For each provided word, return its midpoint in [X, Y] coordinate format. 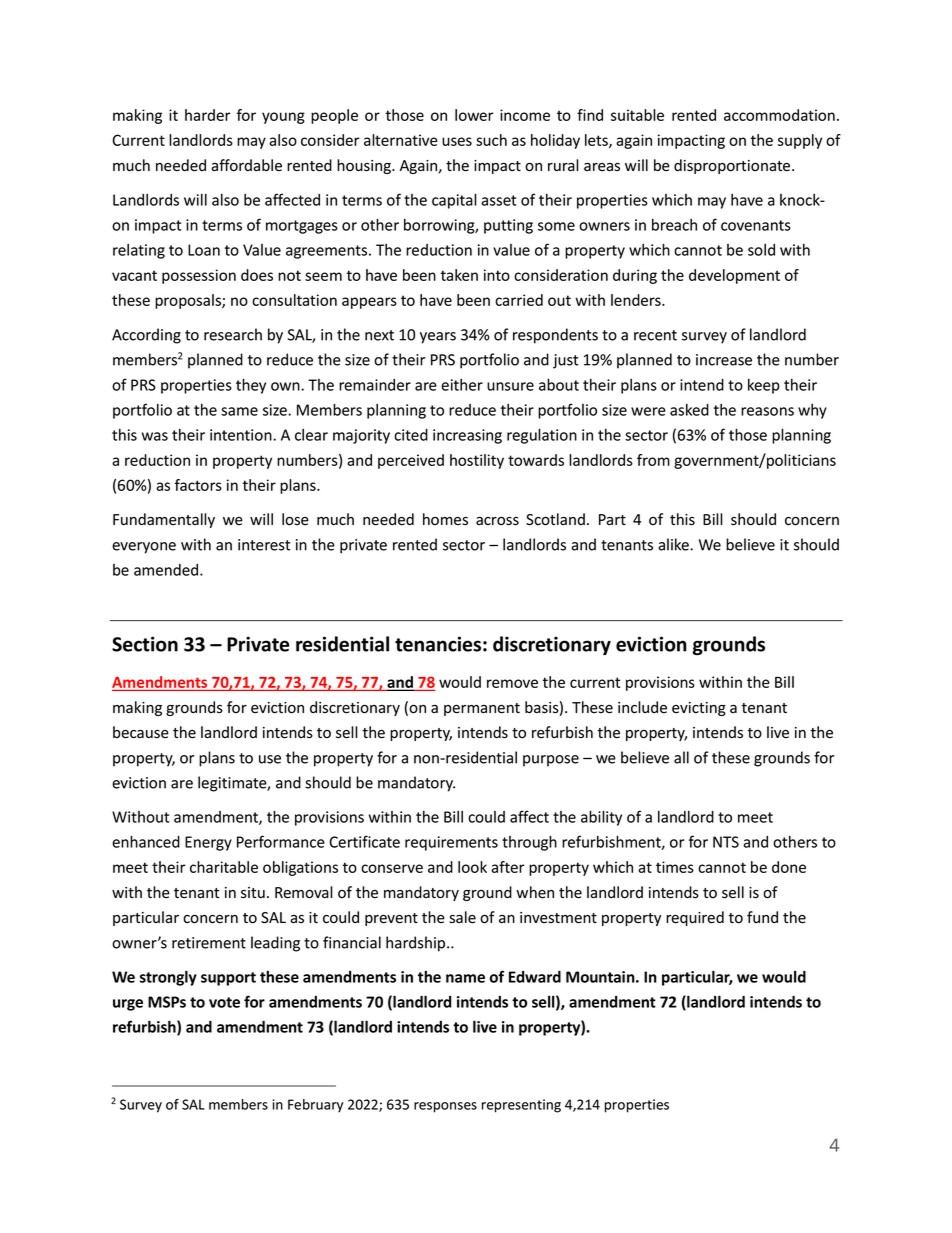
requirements [451, 843]
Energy [208, 843]
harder [208, 115]
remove [512, 683]
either [462, 385]
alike [674, 544]
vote [224, 1002]
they [251, 386]
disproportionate [733, 166]
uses [457, 141]
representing [521, 1106]
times [675, 867]
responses [445, 1107]
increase [724, 360]
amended [167, 570]
